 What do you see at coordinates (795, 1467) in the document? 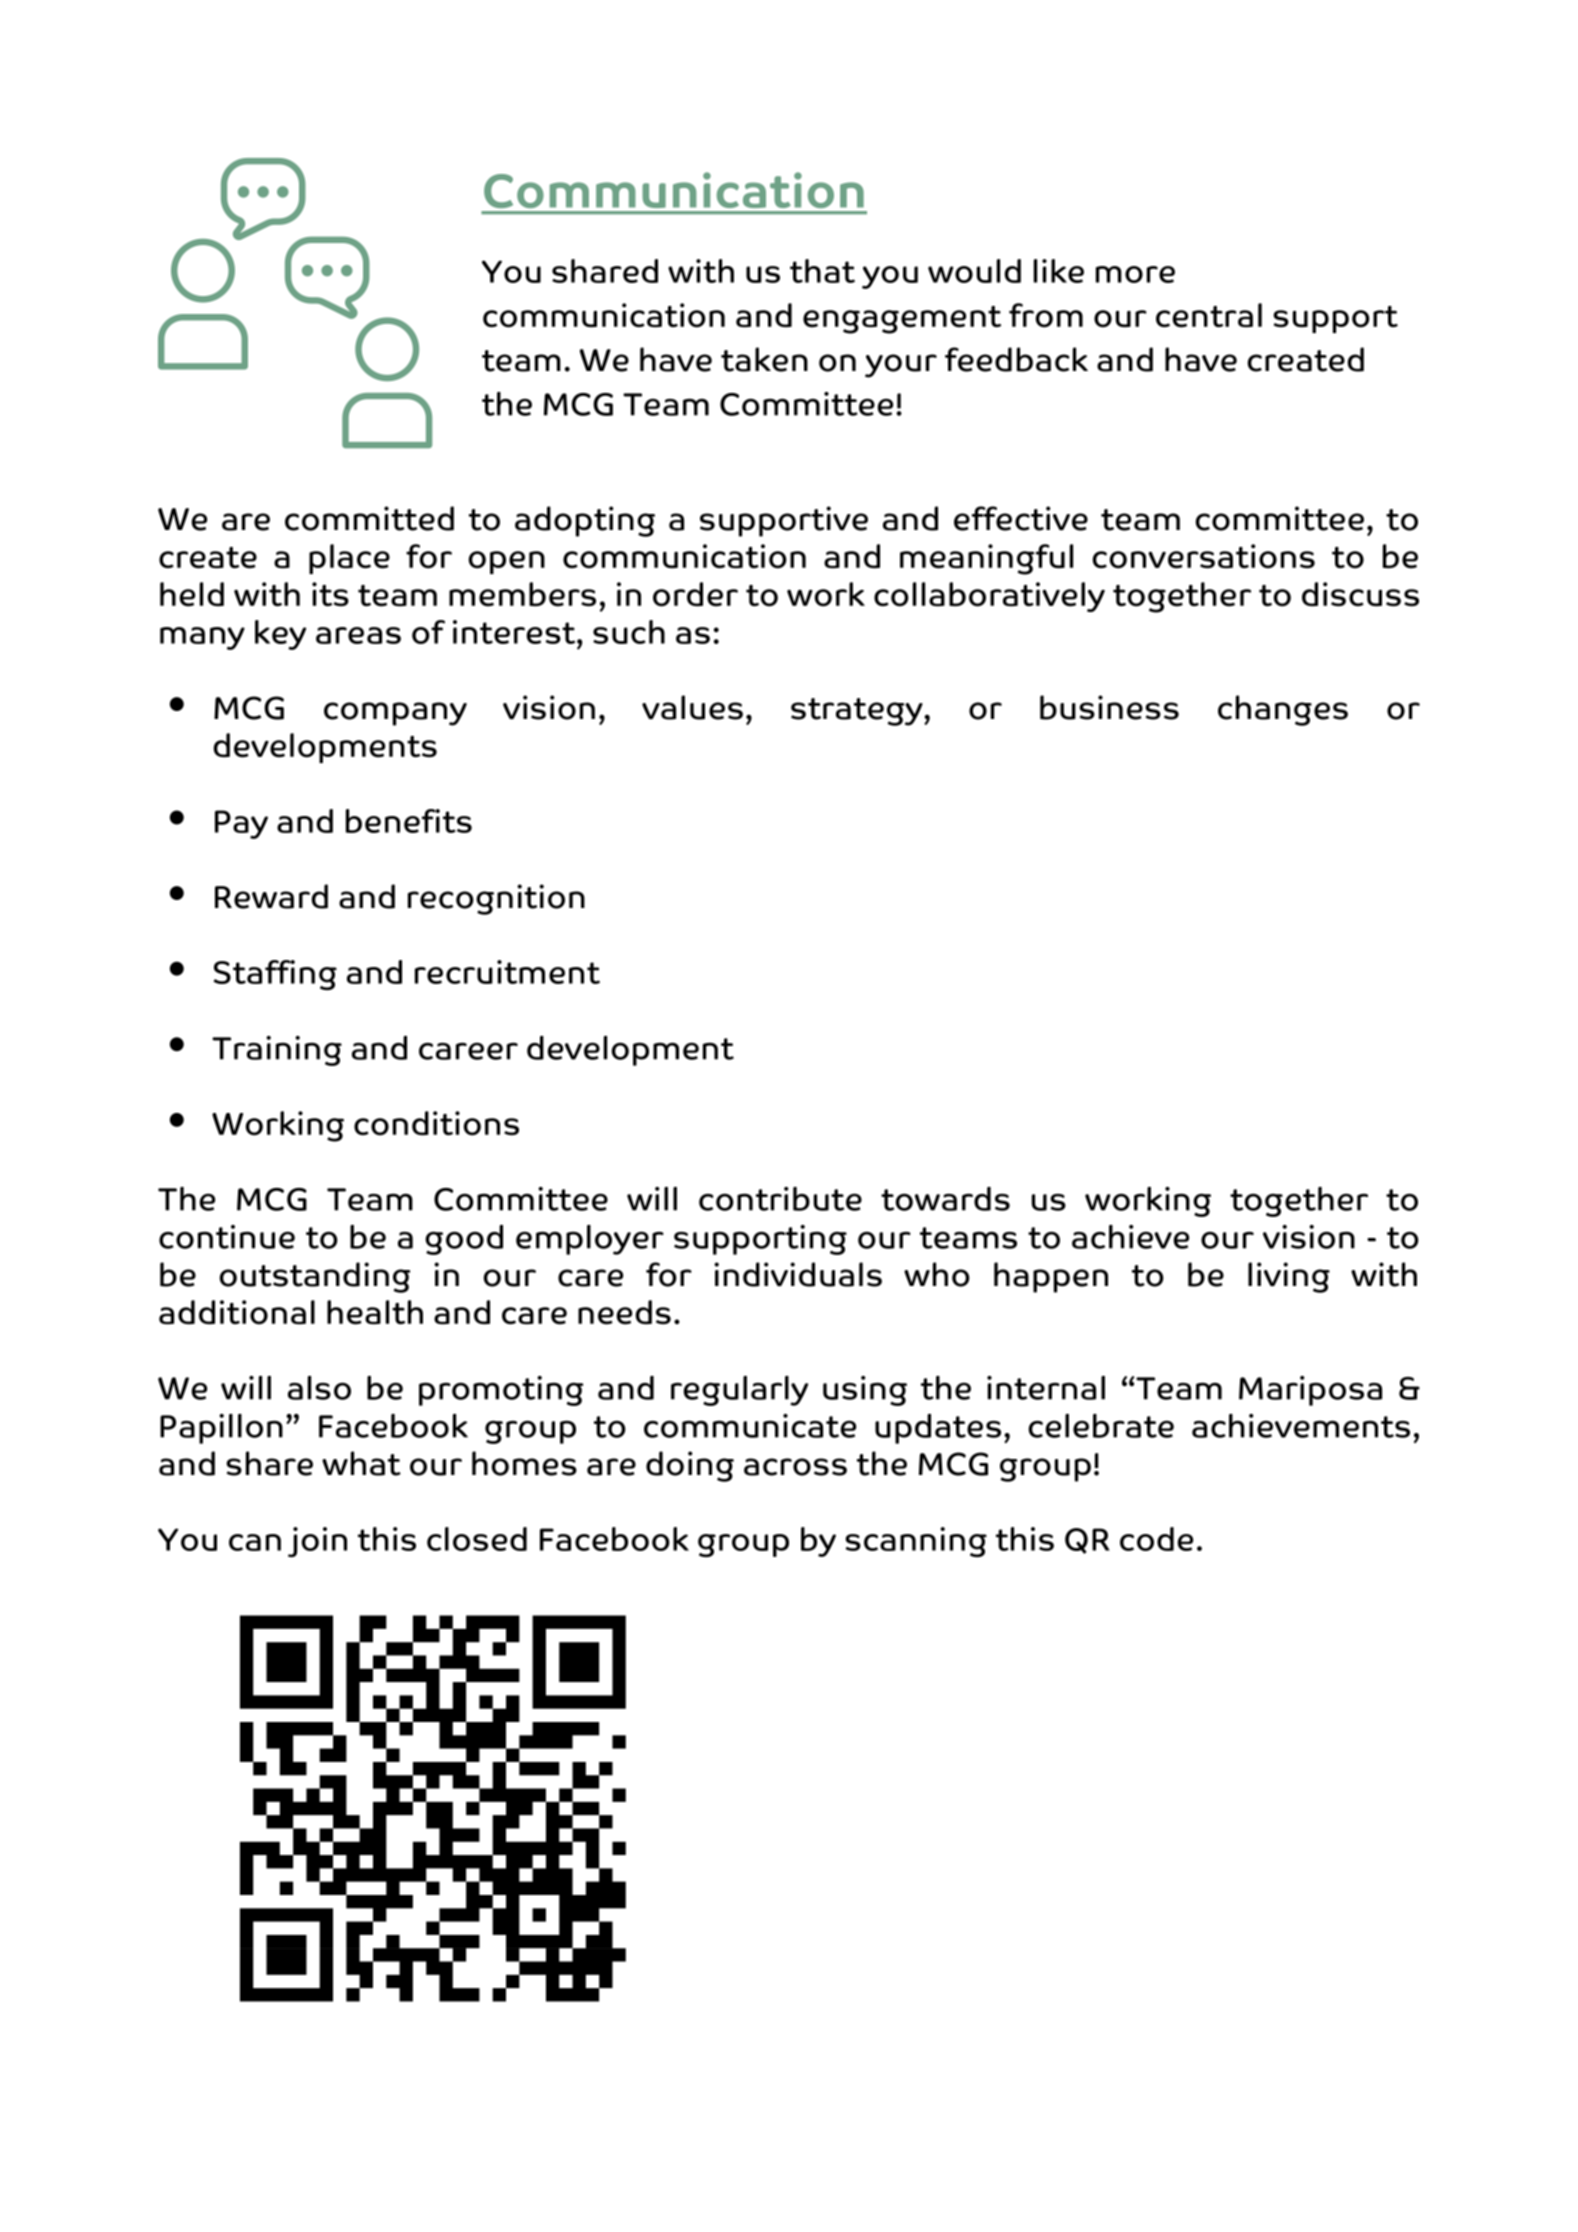
I see `across` at bounding box center [795, 1467].
